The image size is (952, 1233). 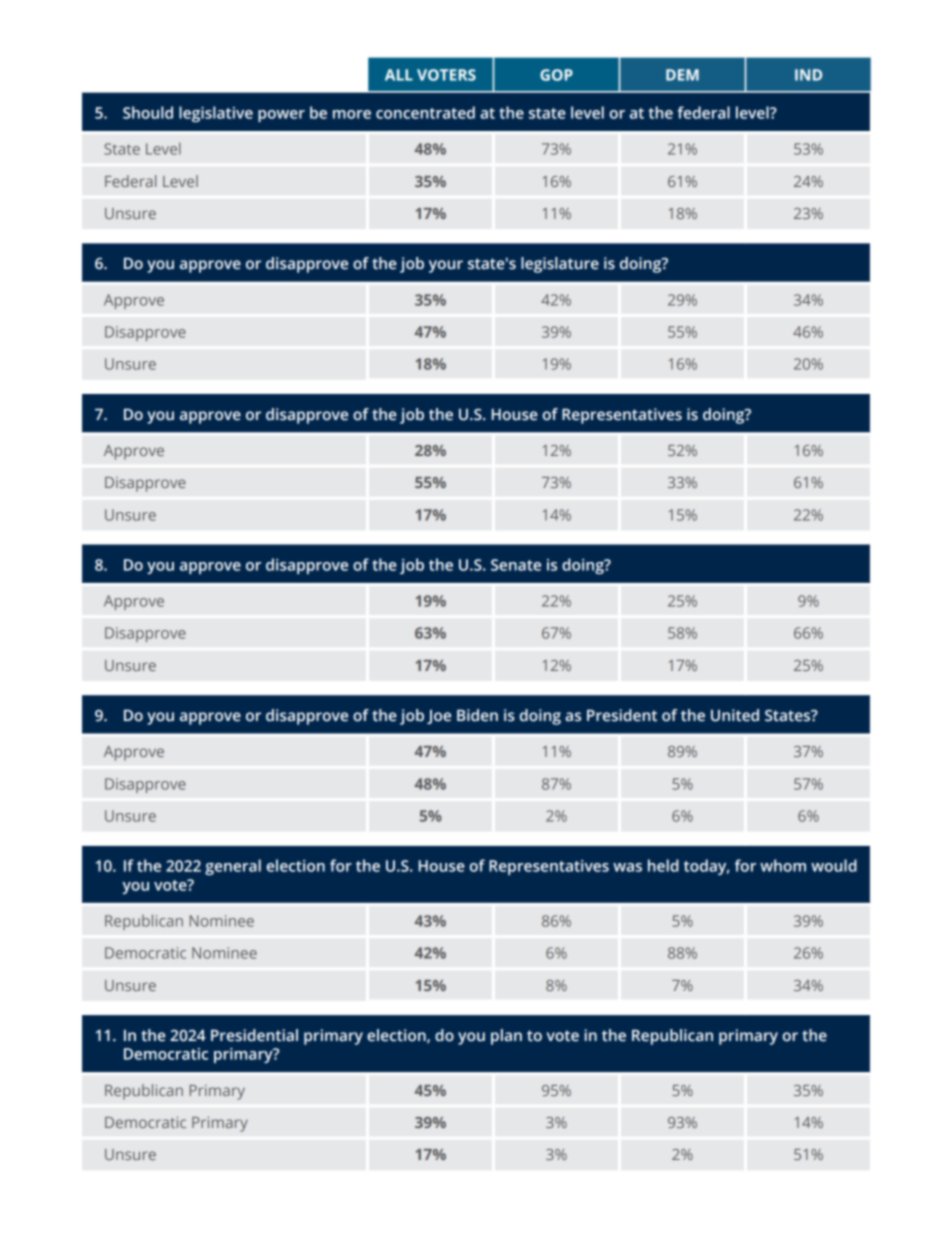 I want to click on legislative, so click(x=216, y=114).
